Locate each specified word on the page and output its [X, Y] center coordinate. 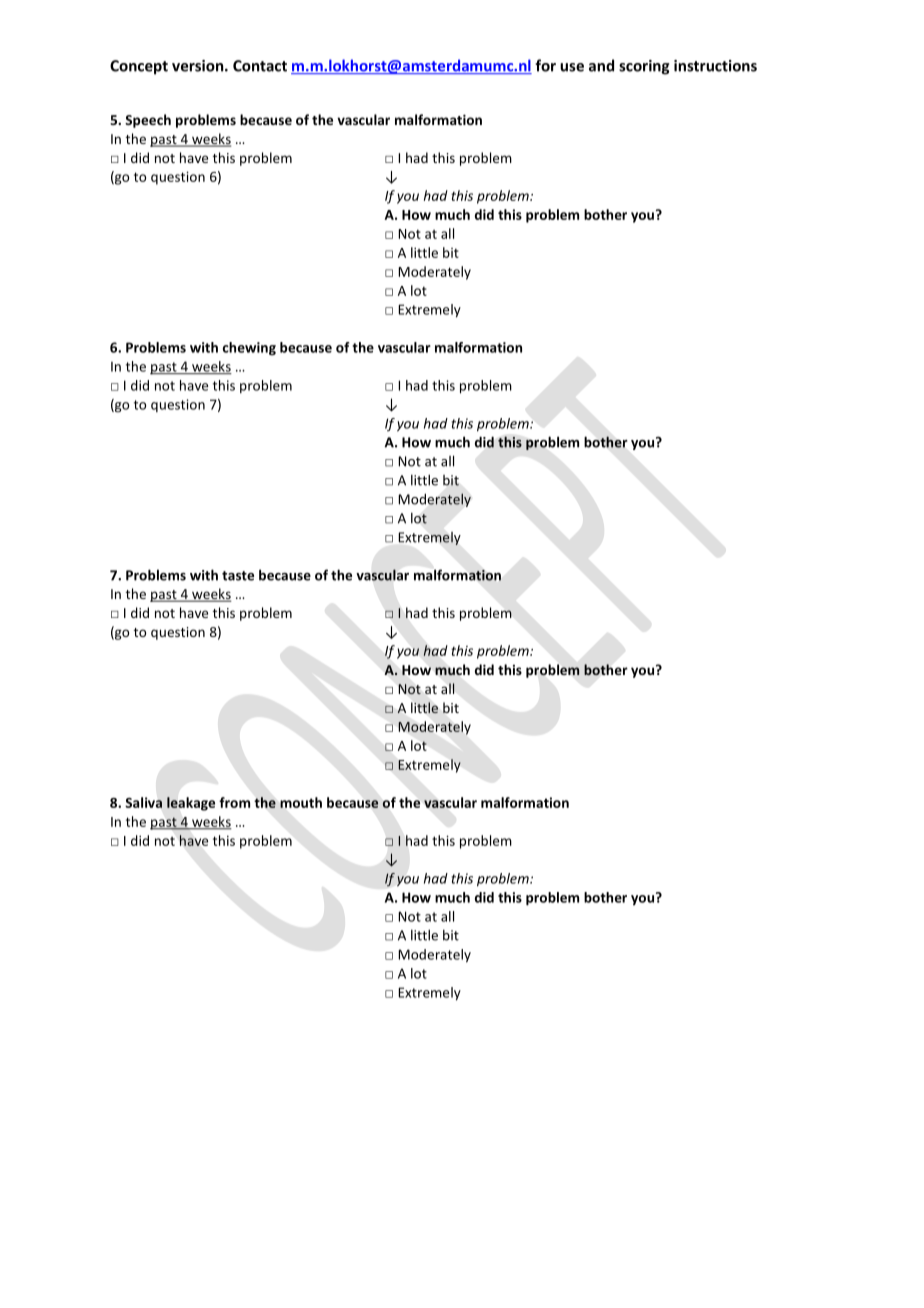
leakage [191, 804]
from [234, 802]
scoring [644, 67]
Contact [260, 66]
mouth [301, 802]
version [199, 66]
